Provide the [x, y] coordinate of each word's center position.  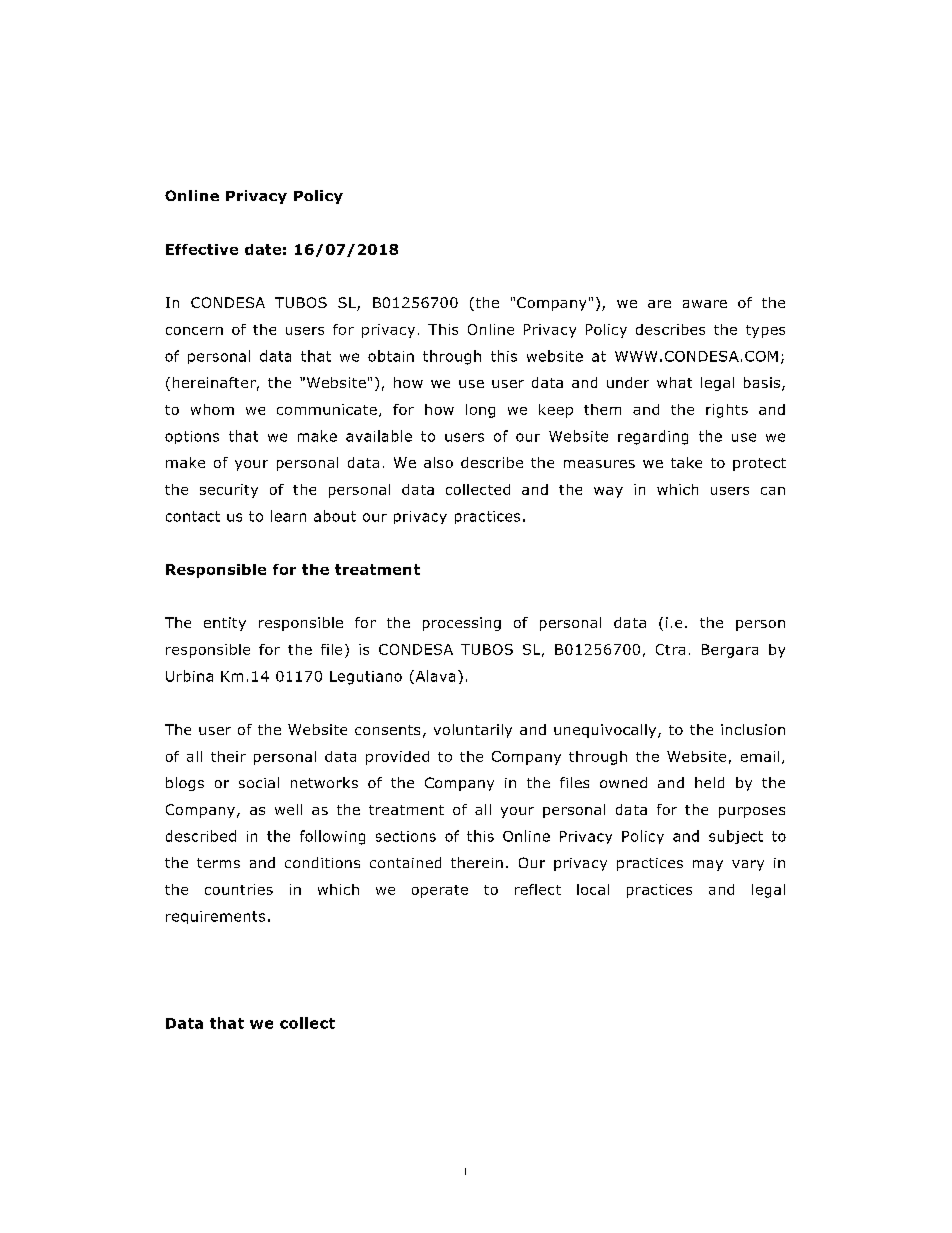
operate [440, 891]
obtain [391, 356]
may [708, 865]
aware [705, 304]
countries [239, 889]
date [263, 249]
